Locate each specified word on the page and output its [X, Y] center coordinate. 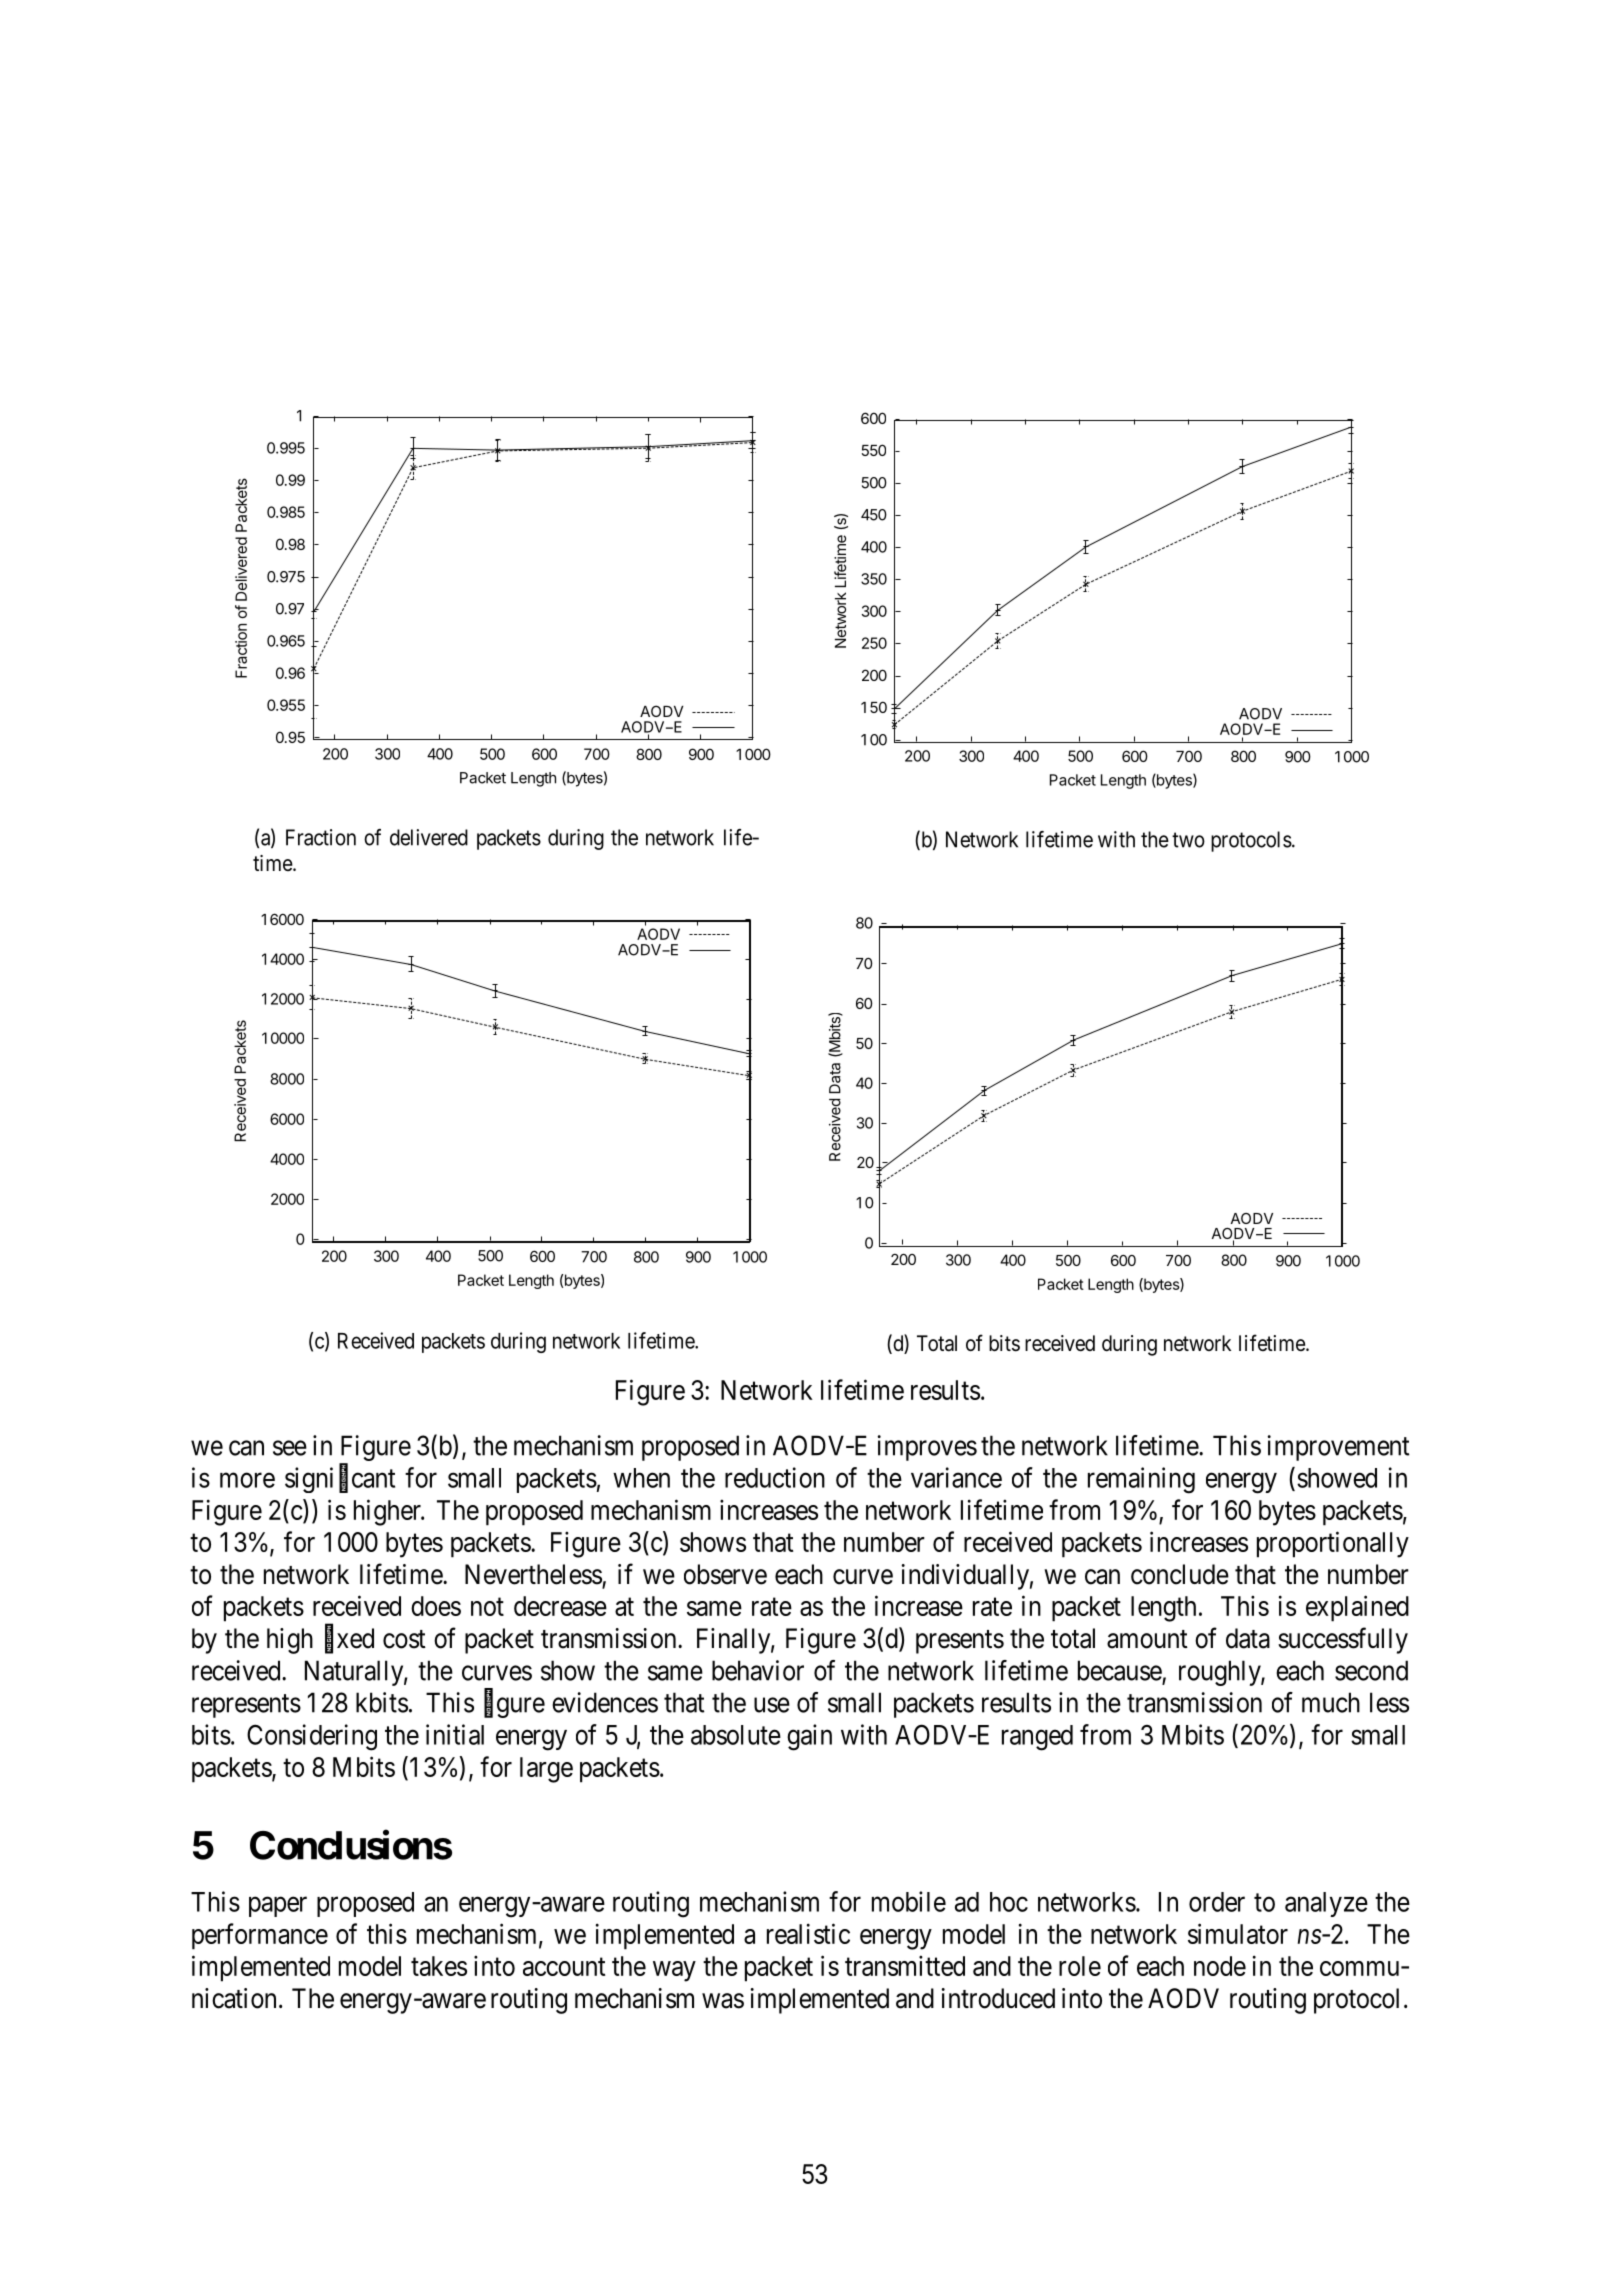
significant [340, 1480]
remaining [1141, 1480]
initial [455, 1734]
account [564, 1967]
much [1331, 1702]
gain [809, 1737]
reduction [775, 1477]
